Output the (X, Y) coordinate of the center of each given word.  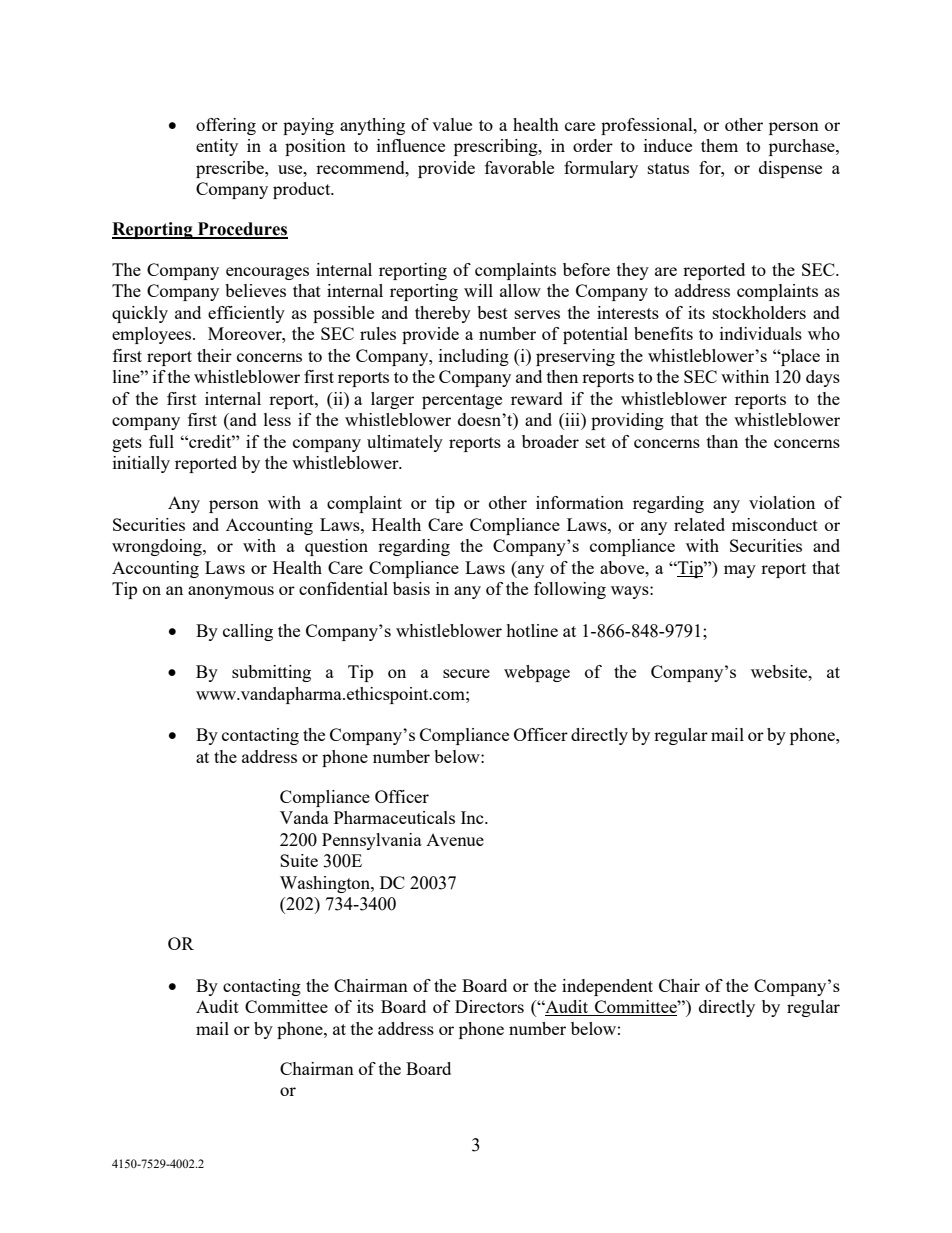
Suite (299, 860)
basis (411, 588)
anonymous (231, 592)
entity (217, 147)
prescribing (497, 147)
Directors (489, 1006)
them (719, 145)
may (740, 571)
